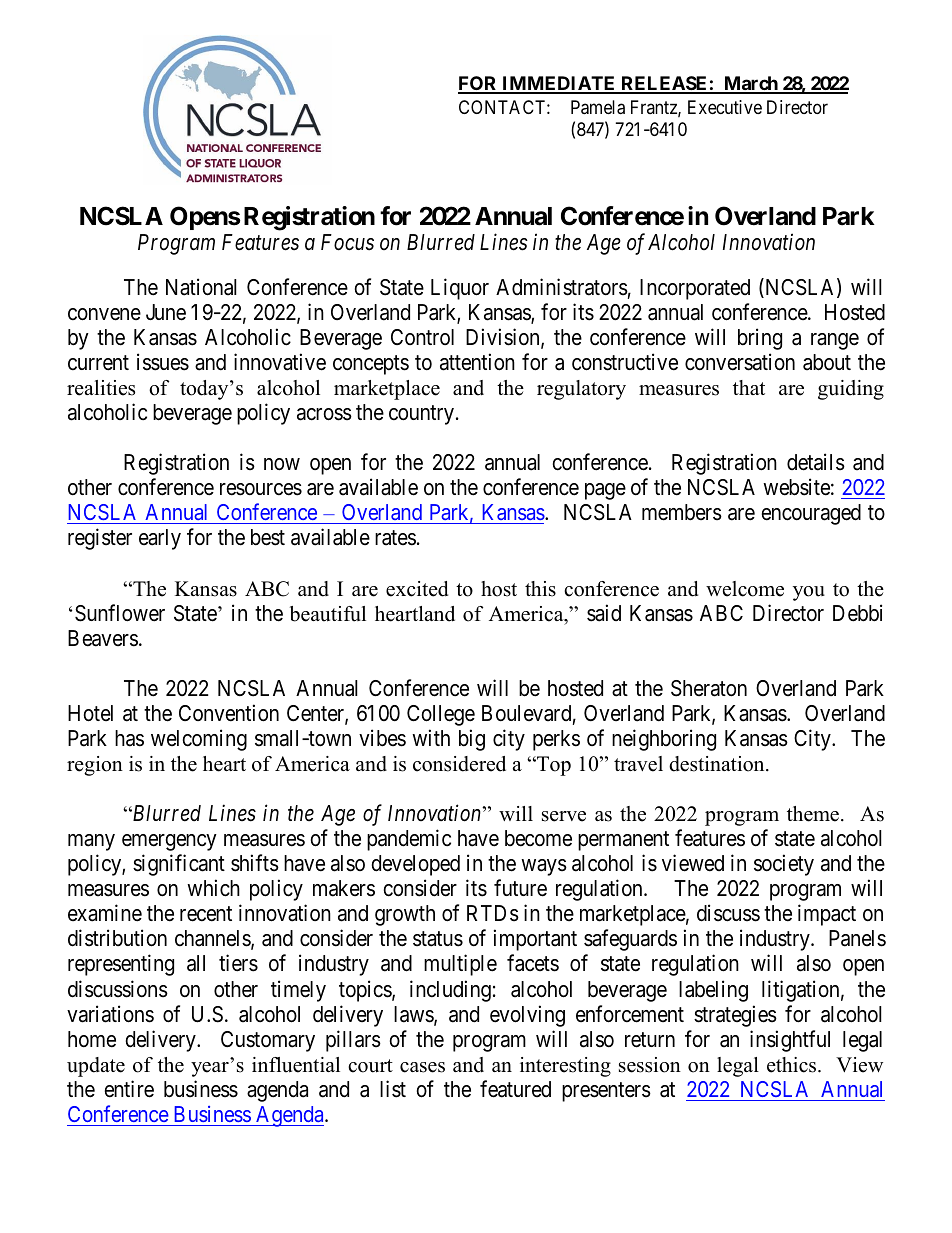  Describe the element at coordinates (718, 764) in the screenshot. I see `destination` at that location.
